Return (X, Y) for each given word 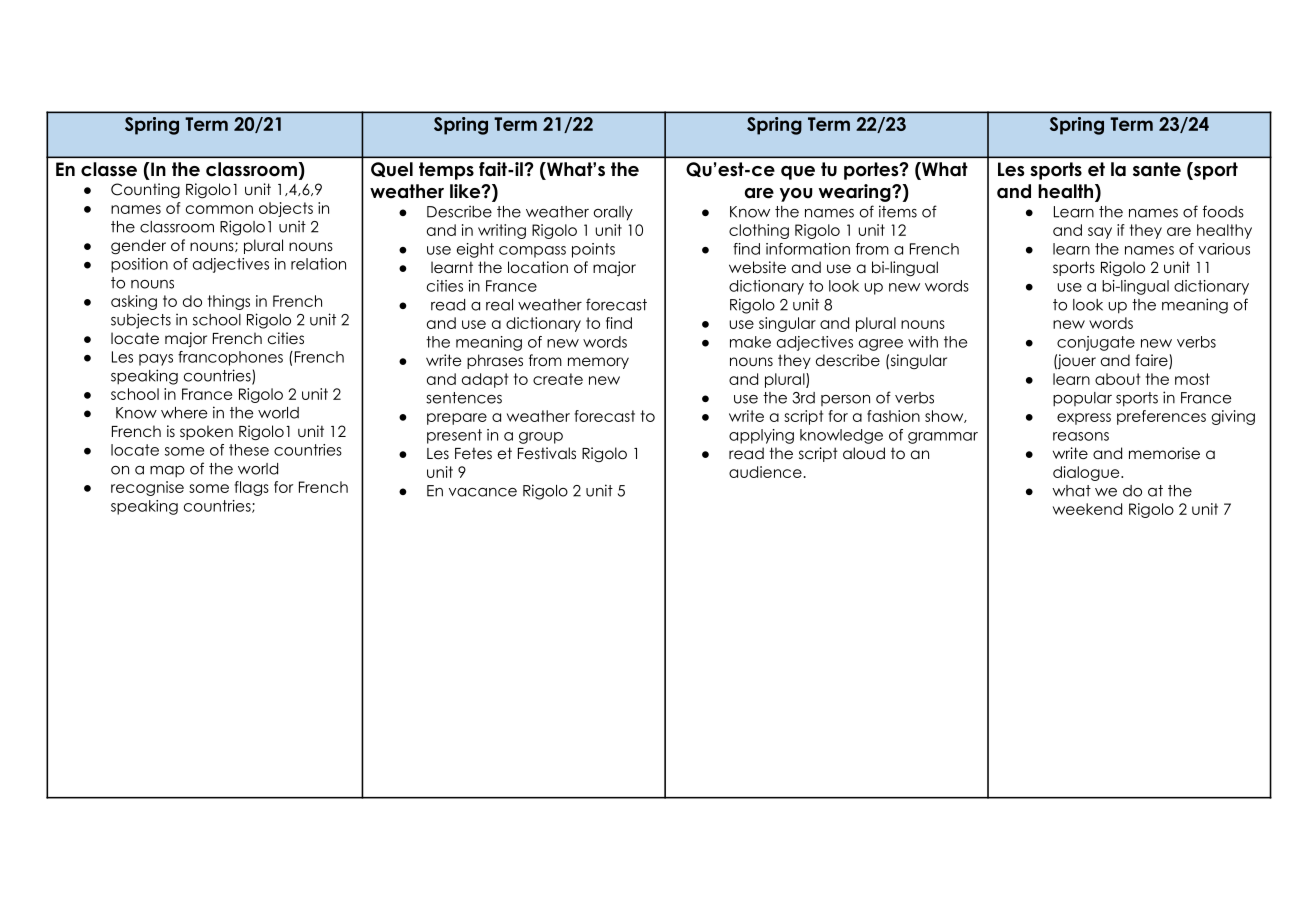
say (1100, 233)
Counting (145, 190)
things (229, 302)
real (499, 305)
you (796, 195)
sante (1157, 169)
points (593, 250)
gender (138, 247)
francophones (230, 358)
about (1117, 379)
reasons (1081, 436)
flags (251, 488)
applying (761, 436)
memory (598, 363)
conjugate (1096, 343)
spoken (206, 432)
